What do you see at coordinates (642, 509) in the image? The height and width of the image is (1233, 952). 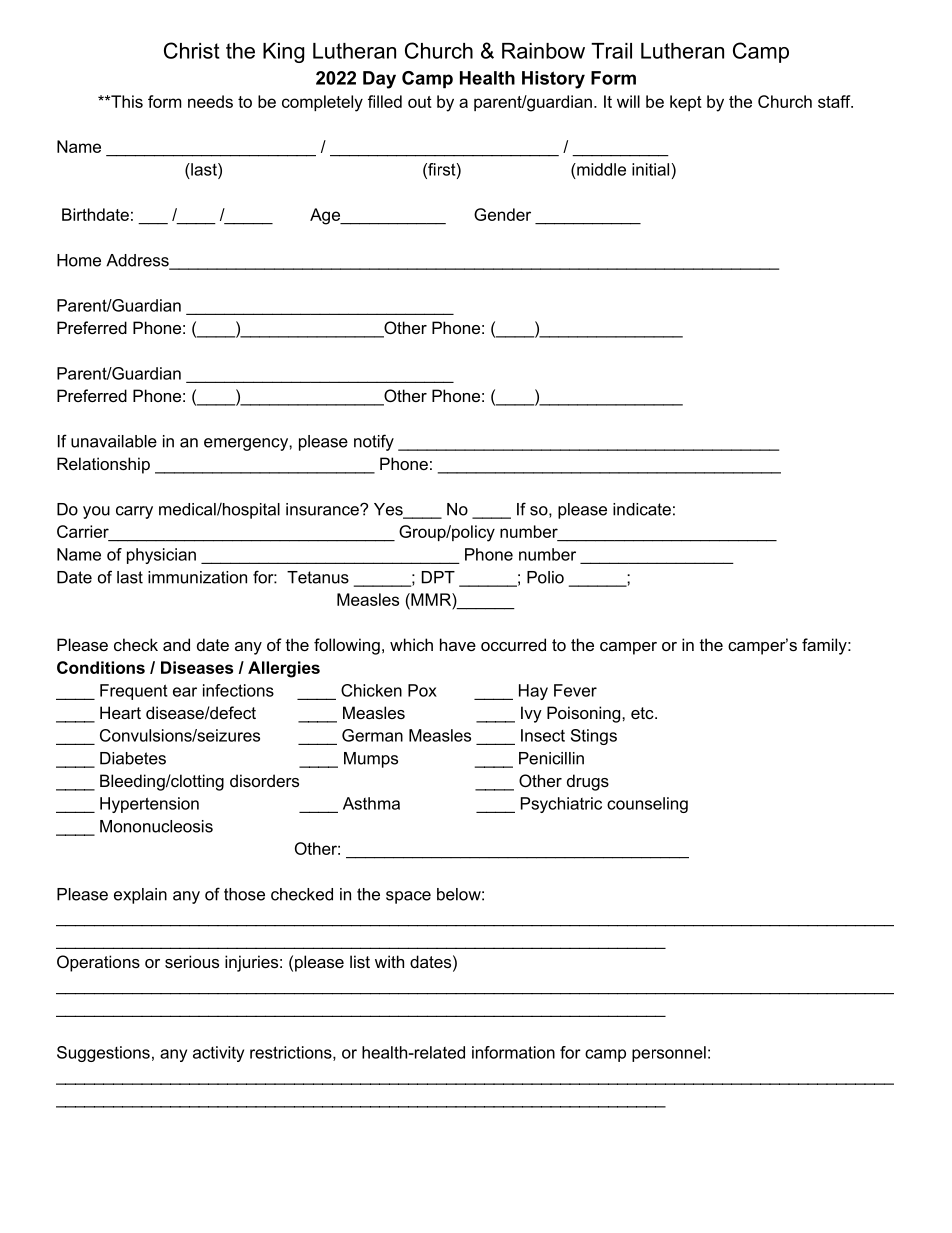 I see `indicate` at bounding box center [642, 509].
